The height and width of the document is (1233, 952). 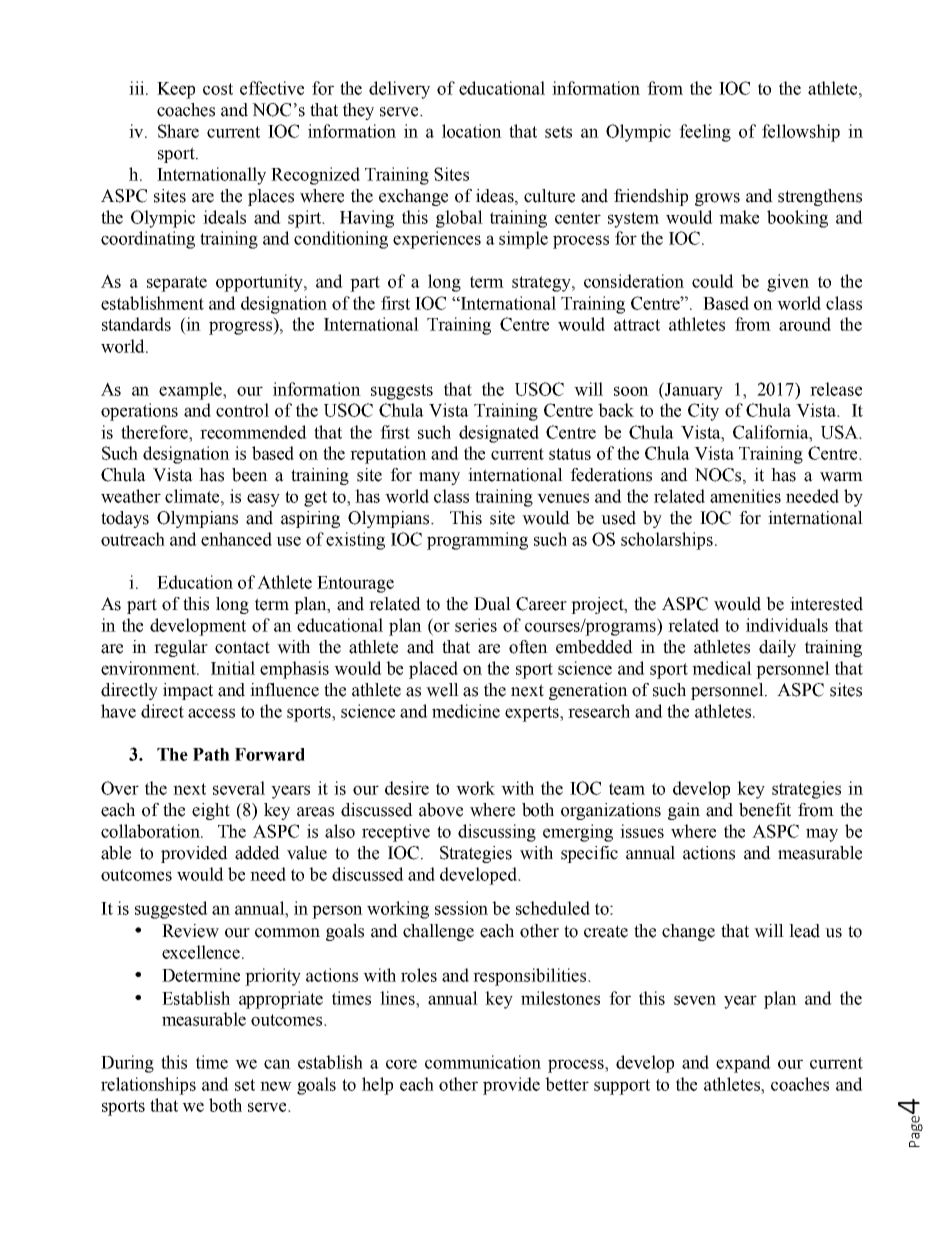 I want to click on enhanced, so click(x=236, y=539).
